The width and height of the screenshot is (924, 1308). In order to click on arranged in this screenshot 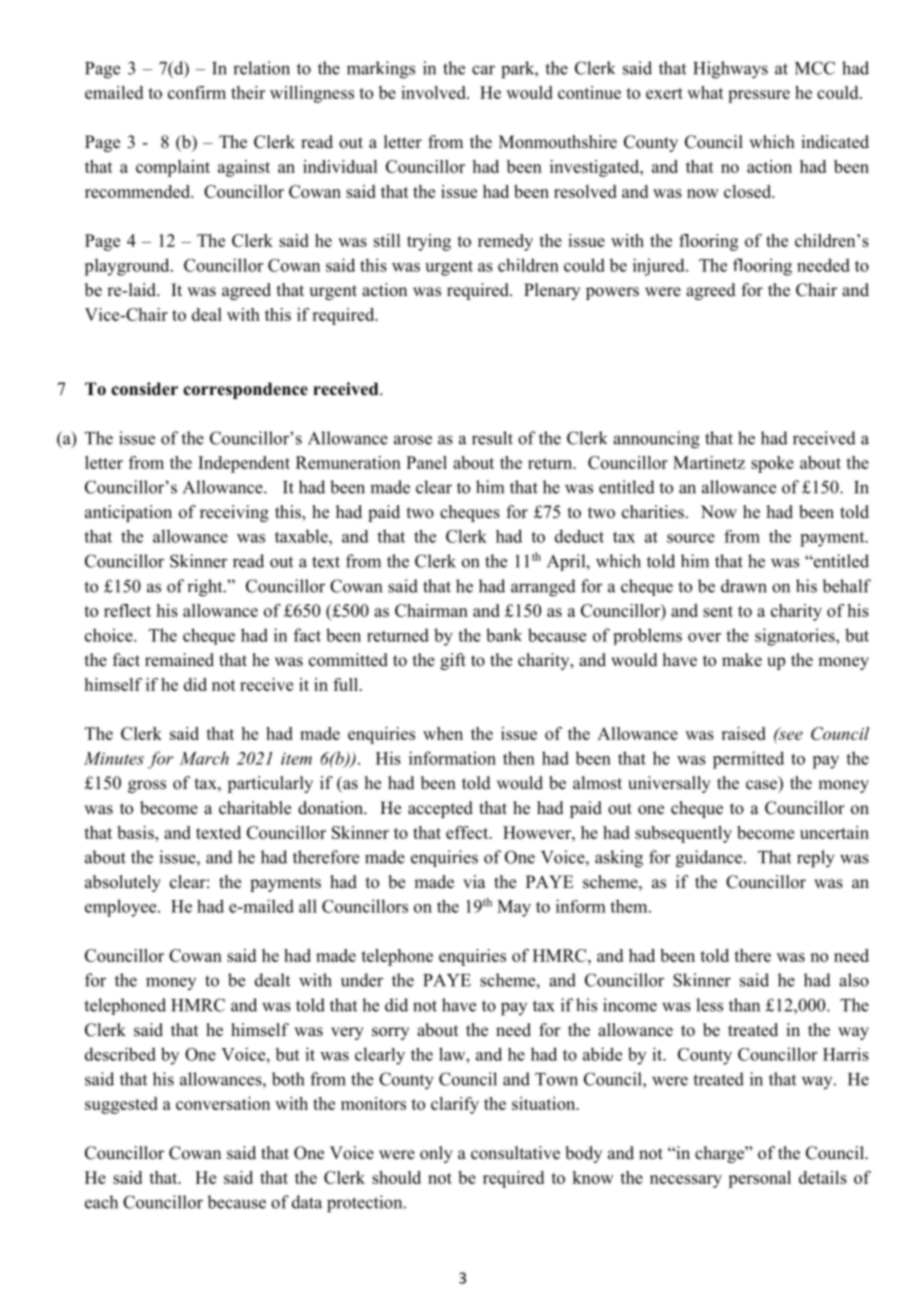, I will do `click(543, 588)`.
